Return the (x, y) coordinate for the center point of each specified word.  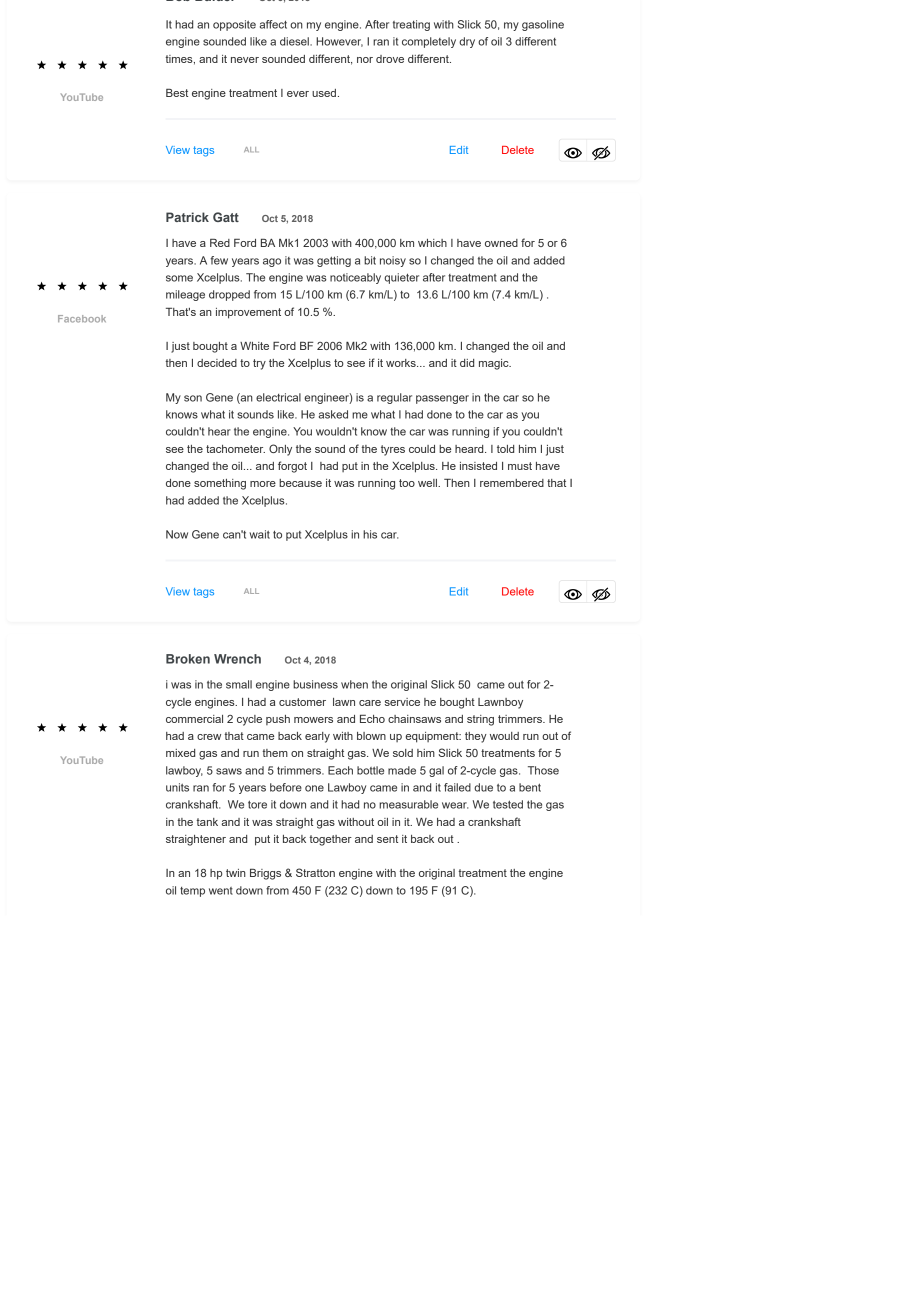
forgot (292, 467)
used (324, 93)
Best (177, 93)
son (193, 398)
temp (192, 892)
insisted (478, 466)
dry (467, 42)
